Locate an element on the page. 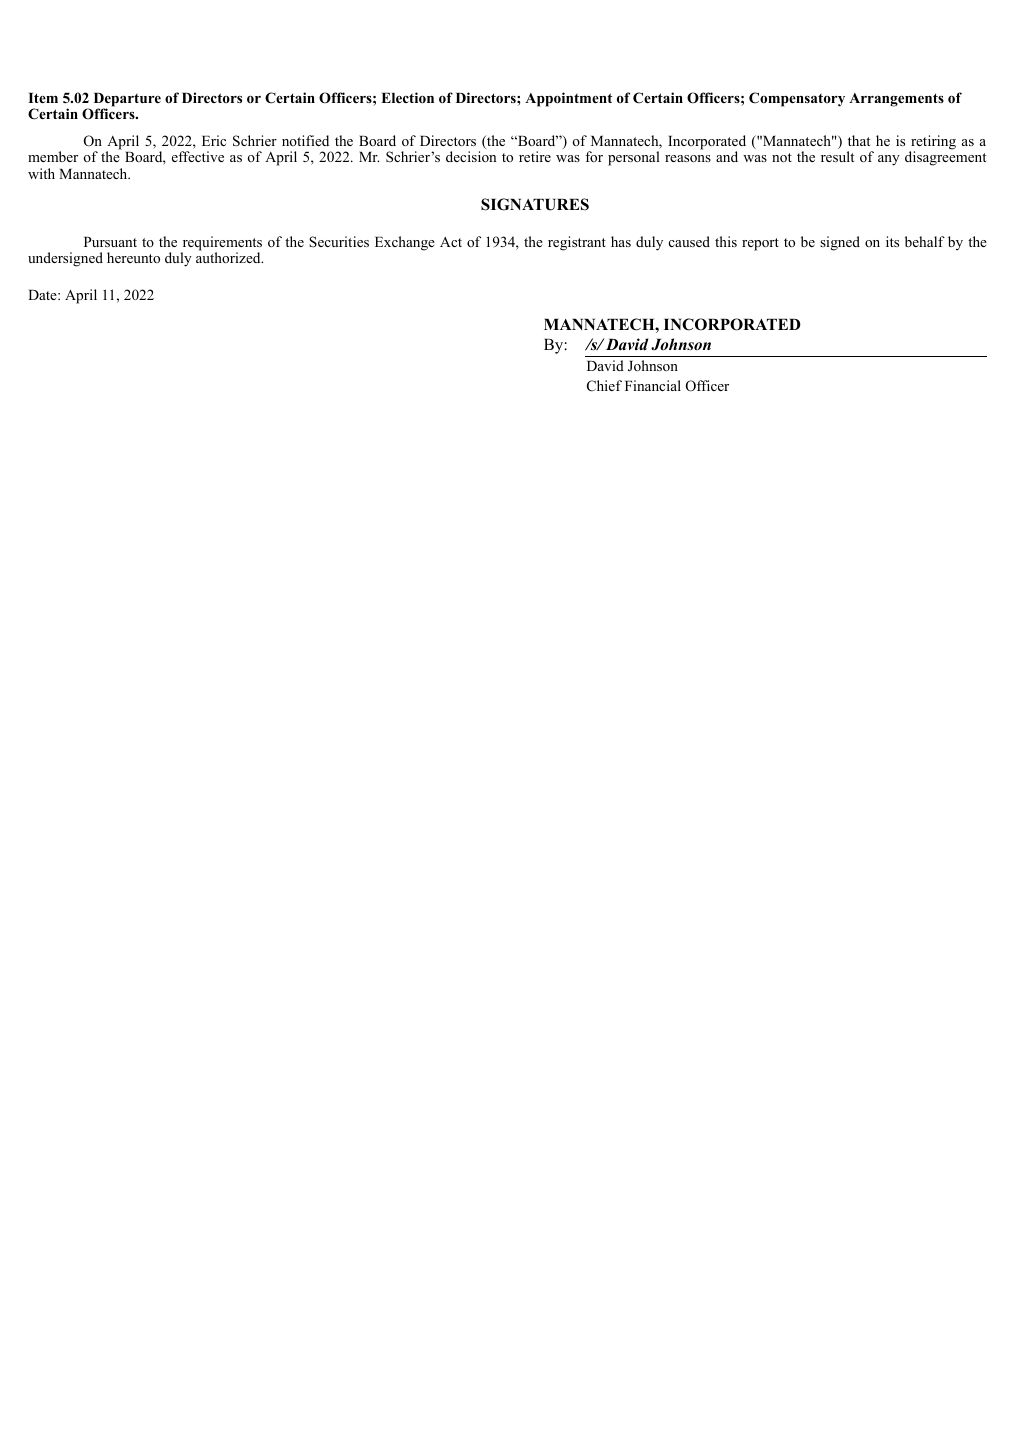  hereunto is located at coordinates (133, 257).
